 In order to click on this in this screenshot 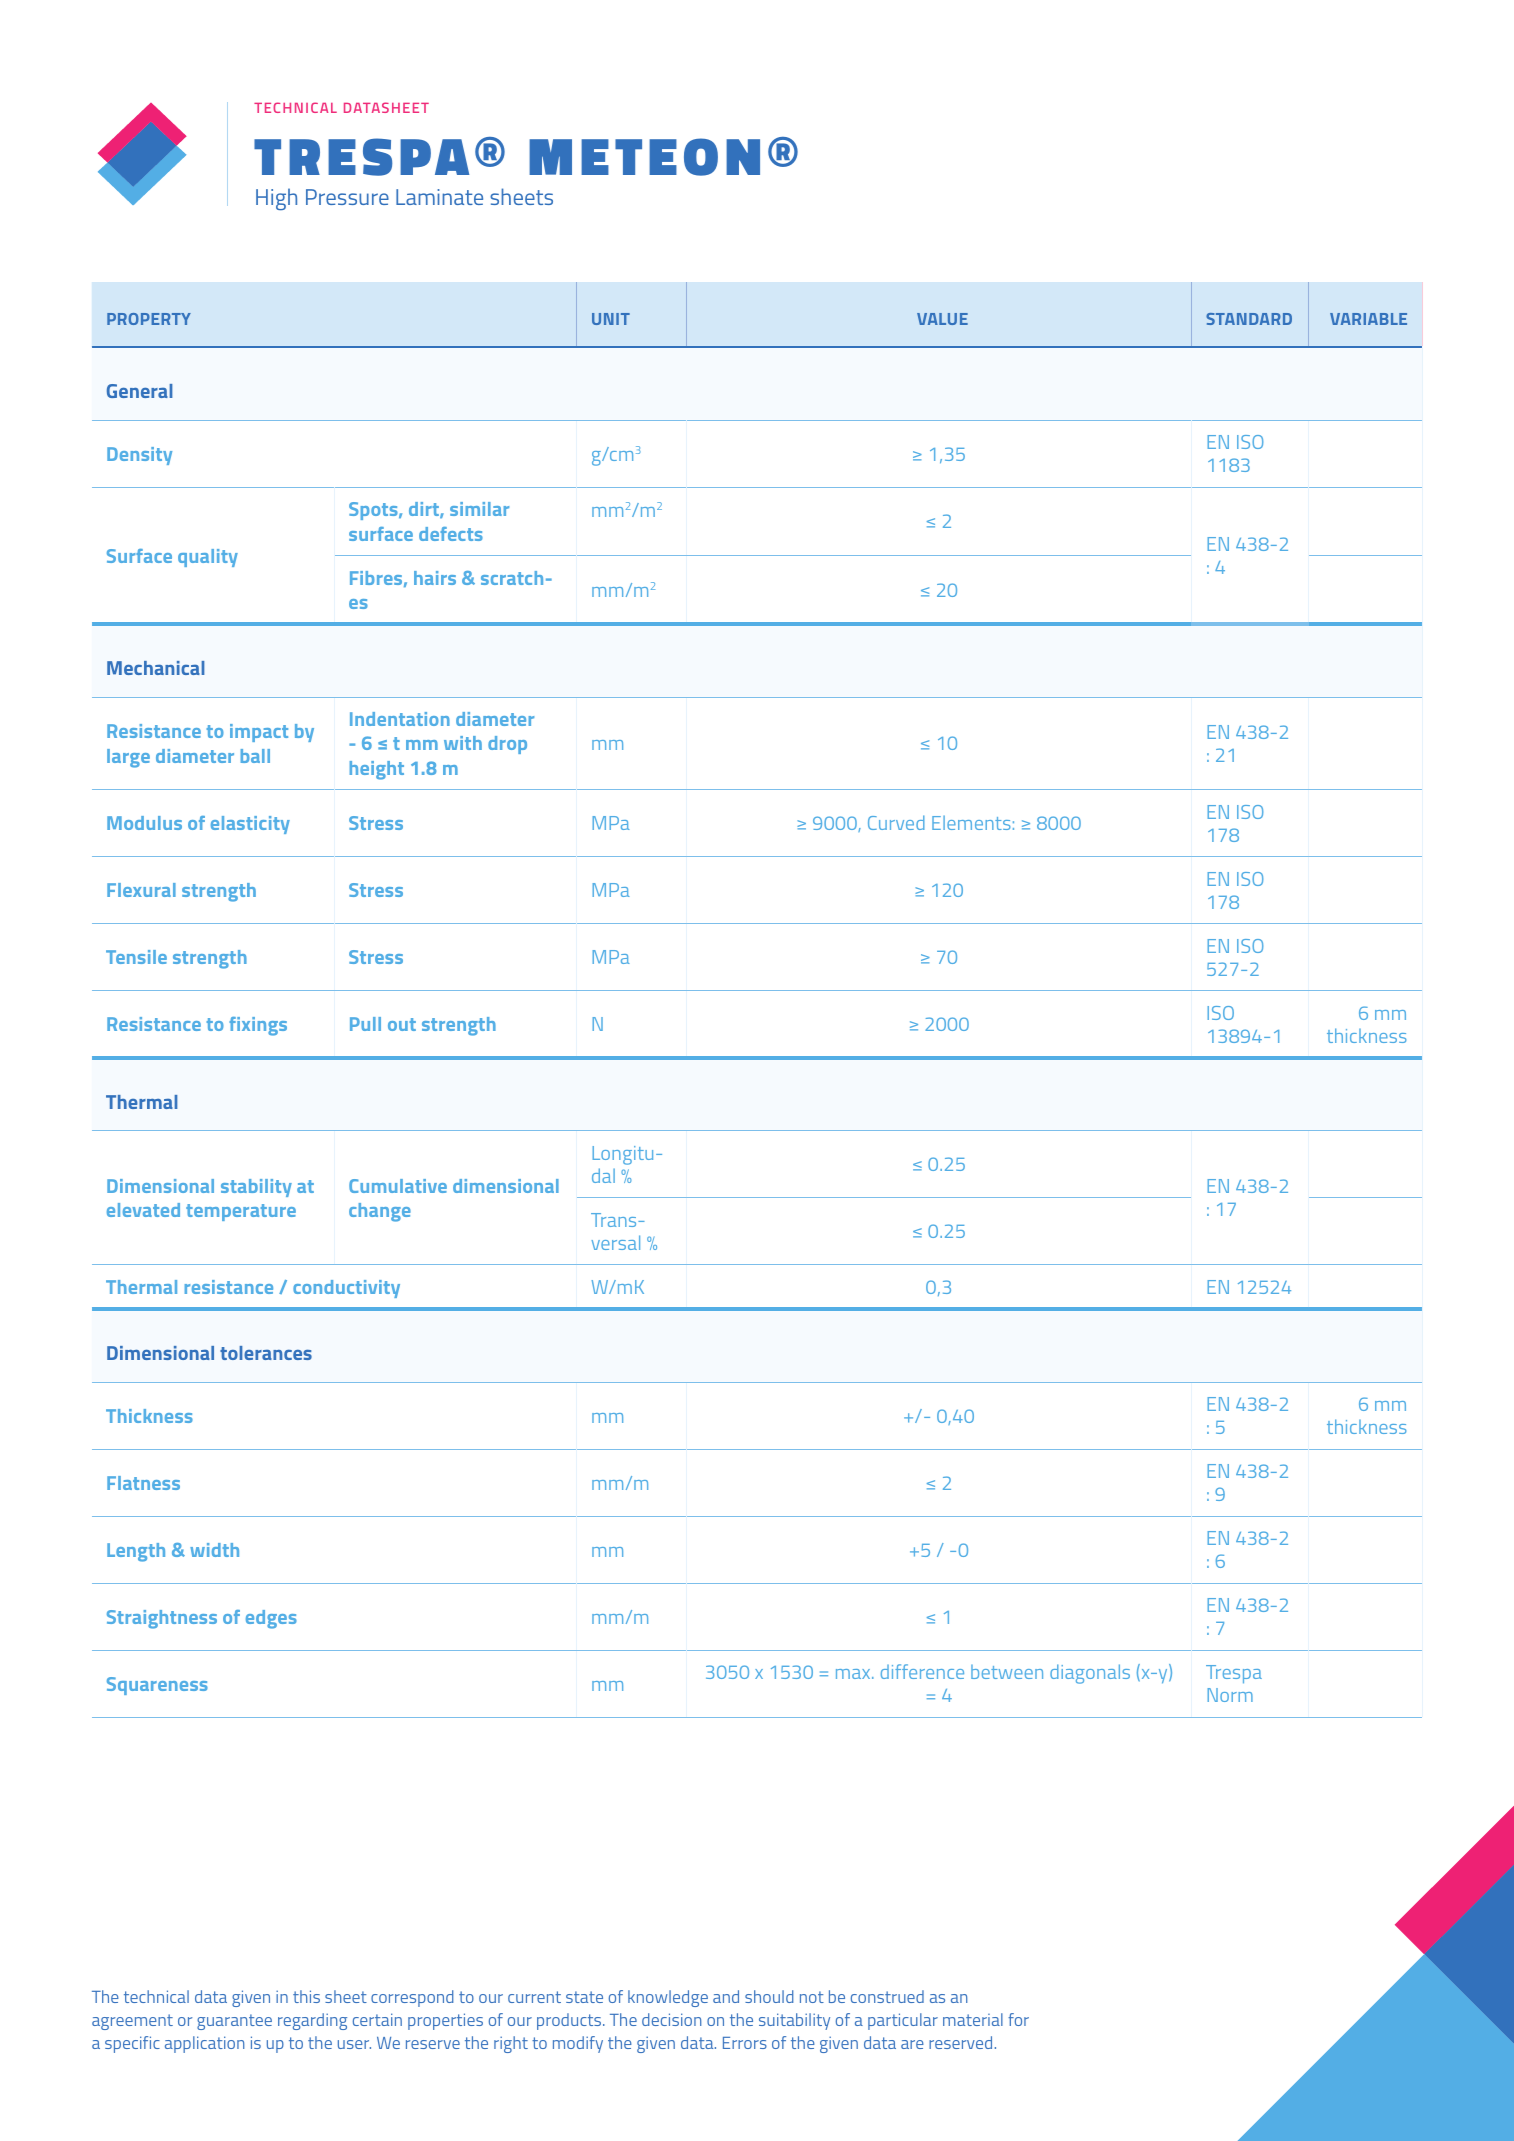, I will do `click(306, 1996)`.
